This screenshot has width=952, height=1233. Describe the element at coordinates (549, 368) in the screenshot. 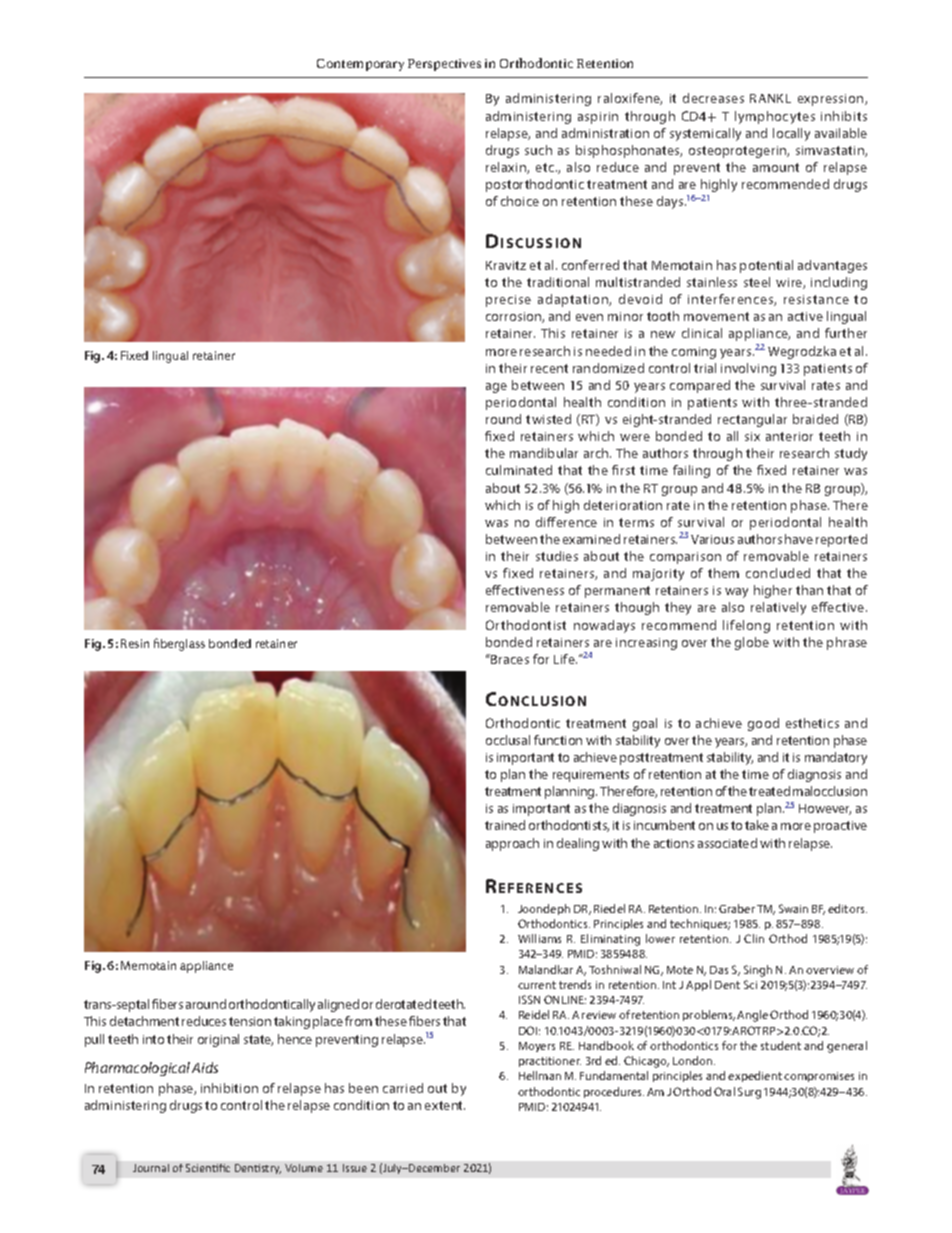

I see `recent` at that location.
